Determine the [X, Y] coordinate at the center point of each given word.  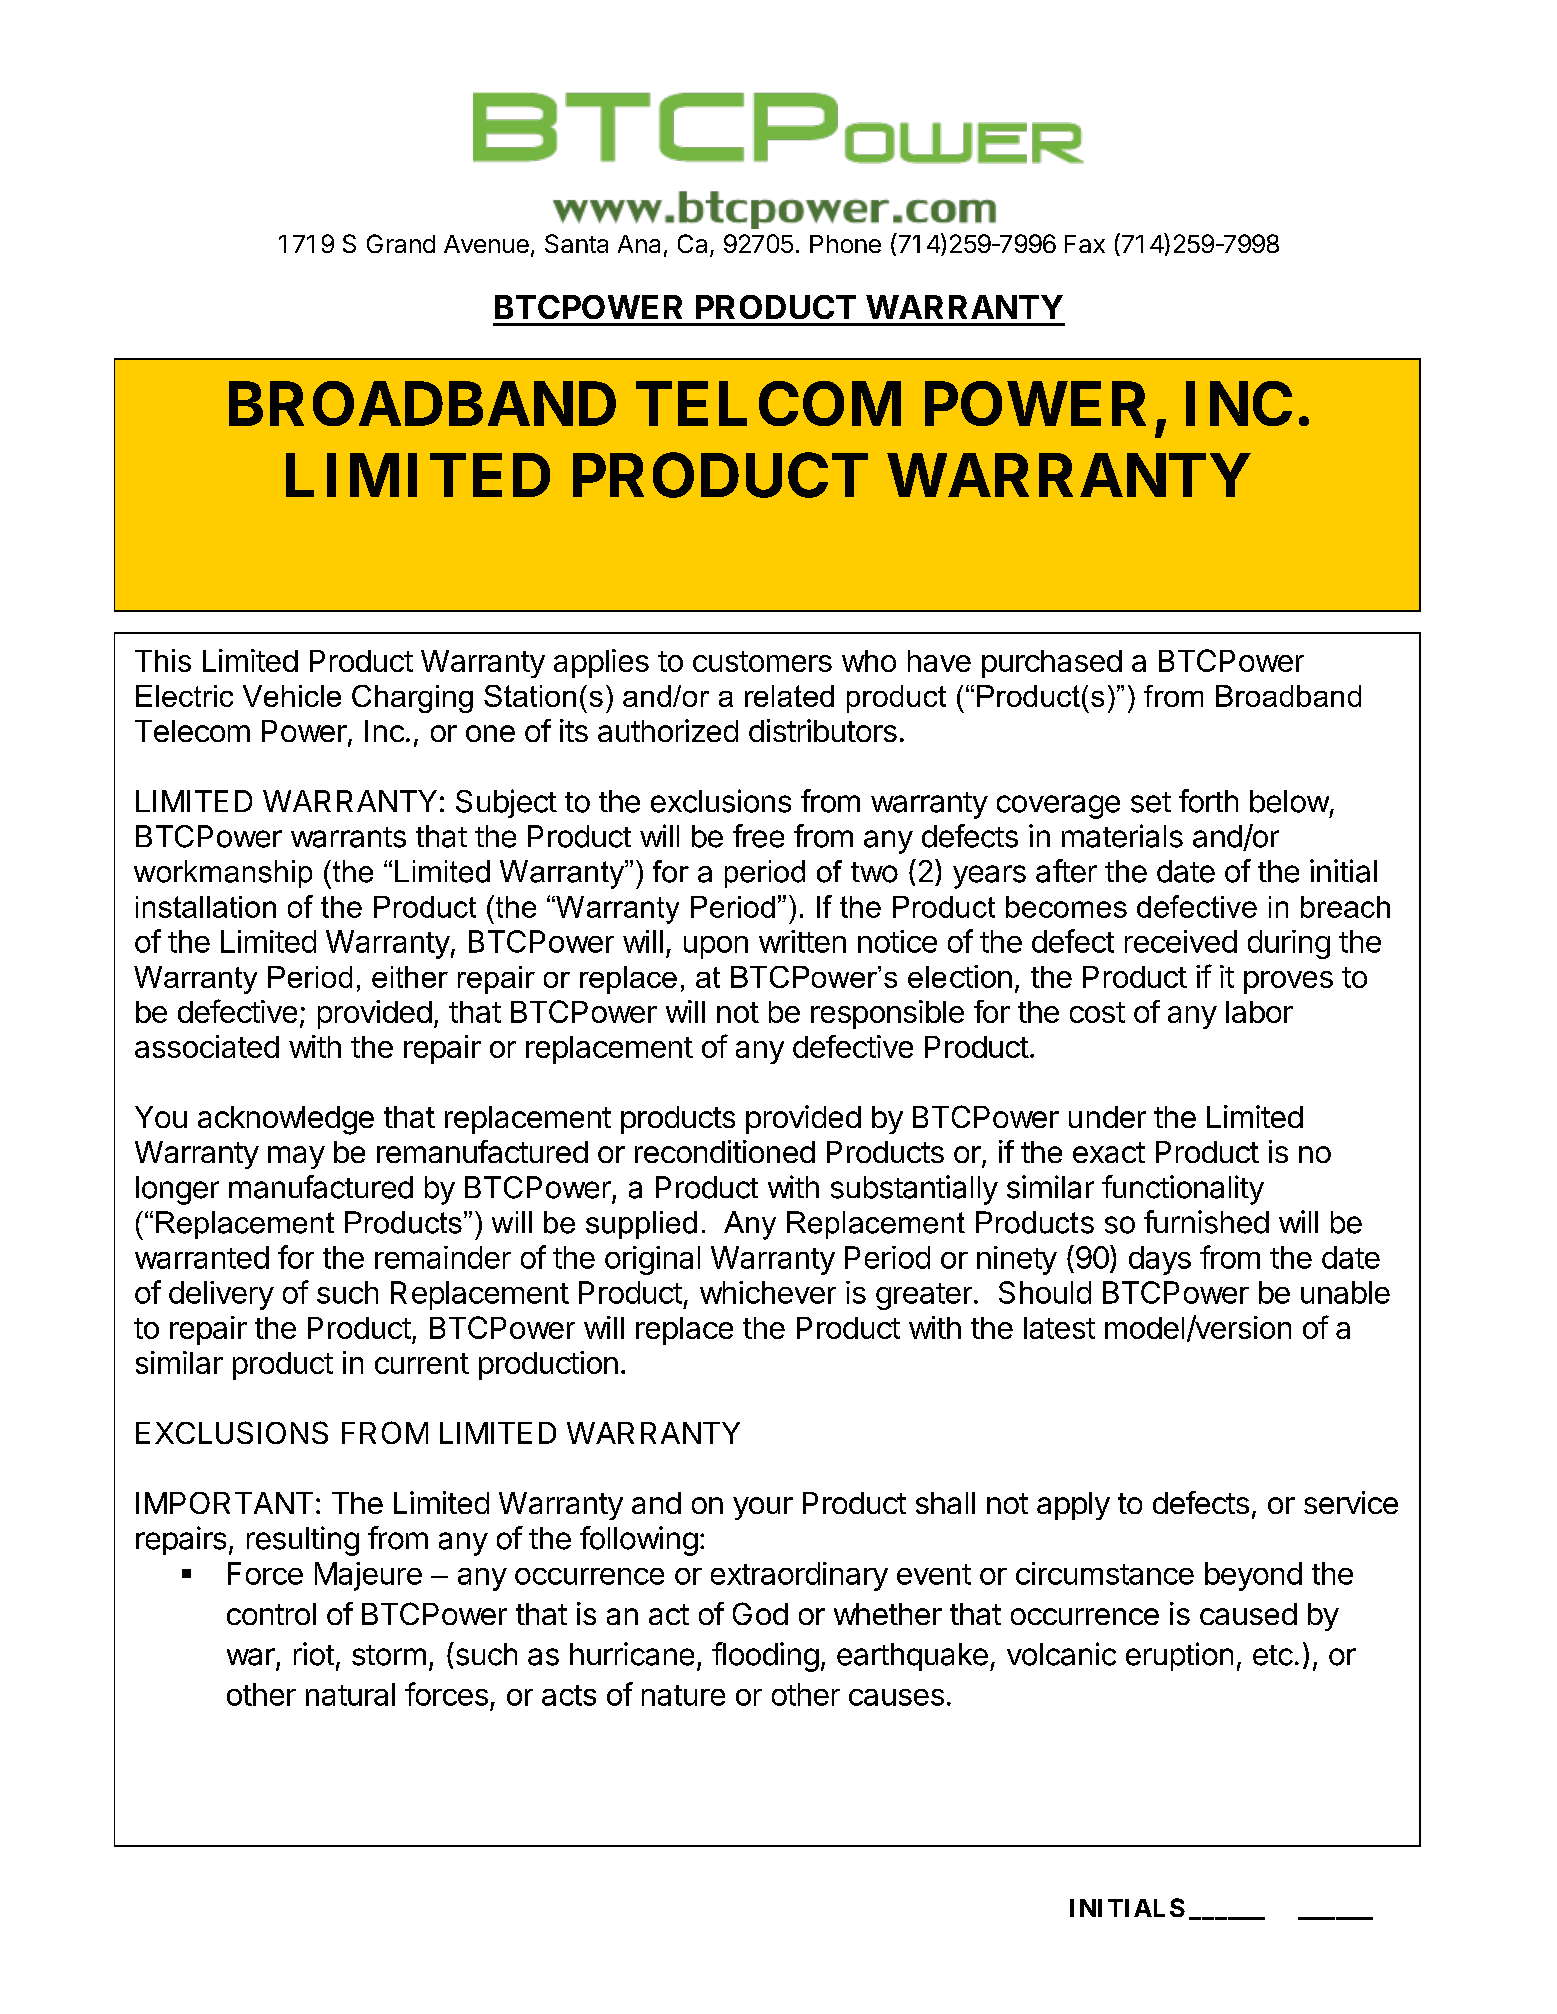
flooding [765, 1657]
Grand [401, 243]
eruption [1179, 1656]
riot [314, 1654]
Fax [1085, 244]
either [410, 977]
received [1181, 941]
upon [716, 947]
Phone [845, 244]
